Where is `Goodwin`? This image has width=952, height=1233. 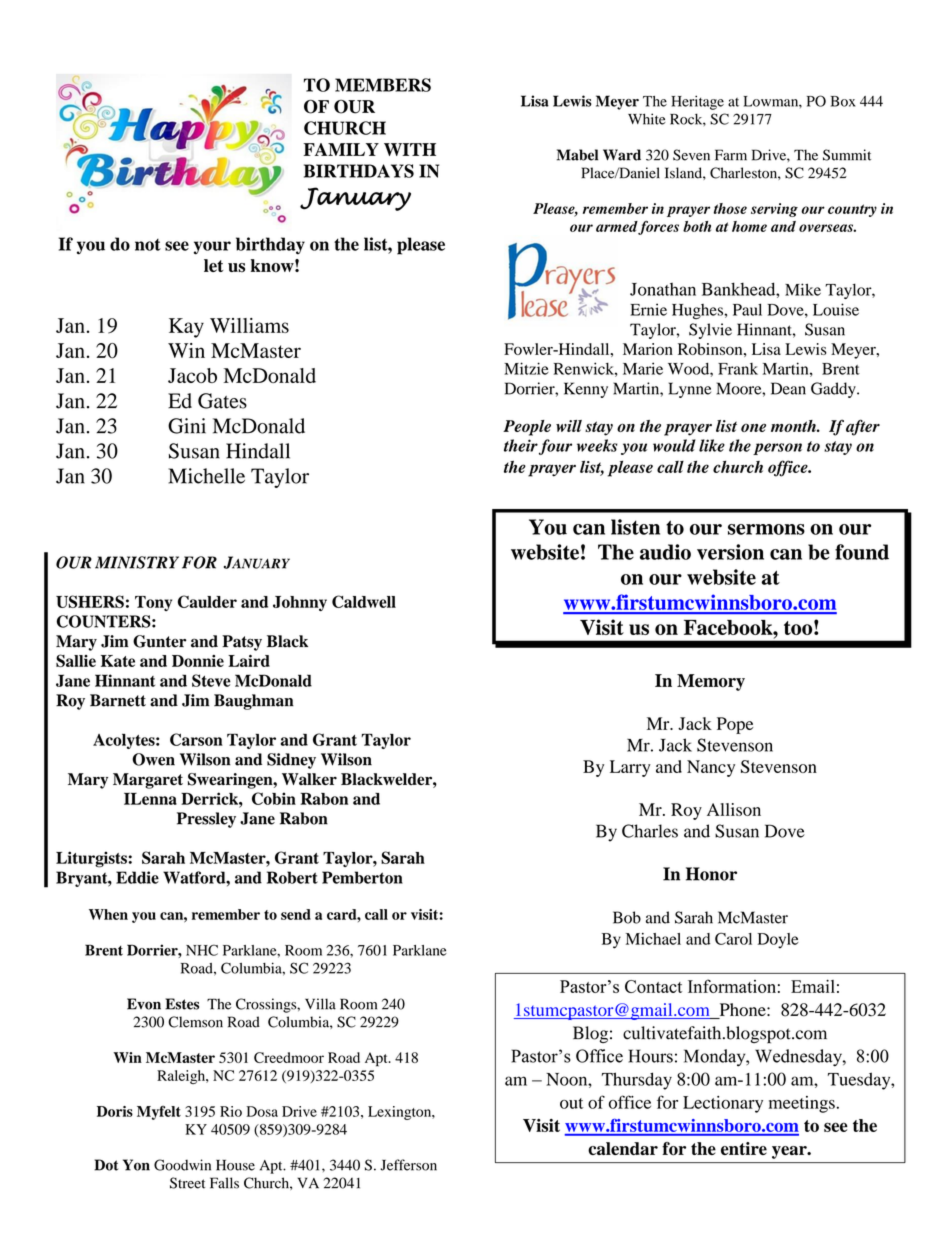 Goodwin is located at coordinates (182, 1165).
